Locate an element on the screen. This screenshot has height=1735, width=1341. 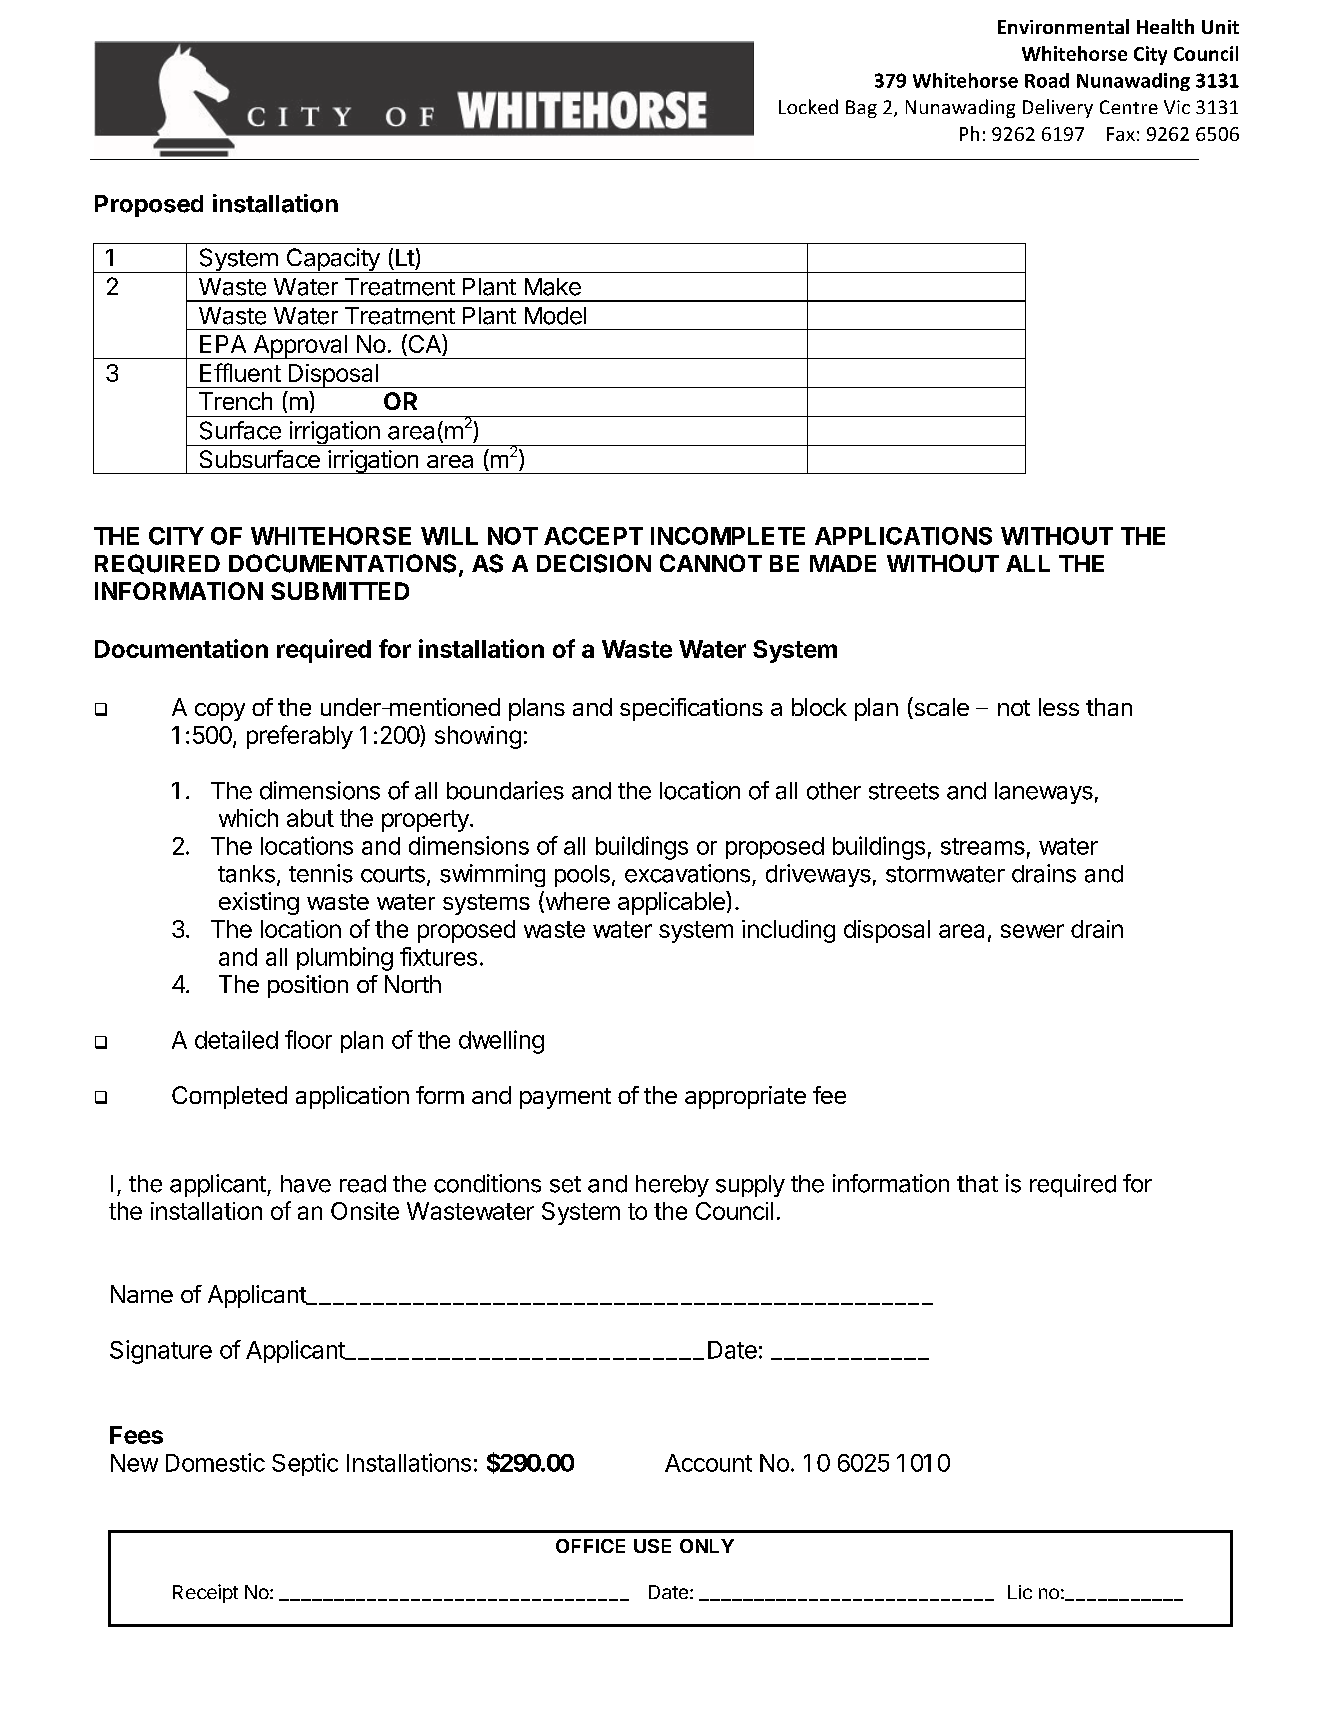
sewer is located at coordinates (1032, 931).
